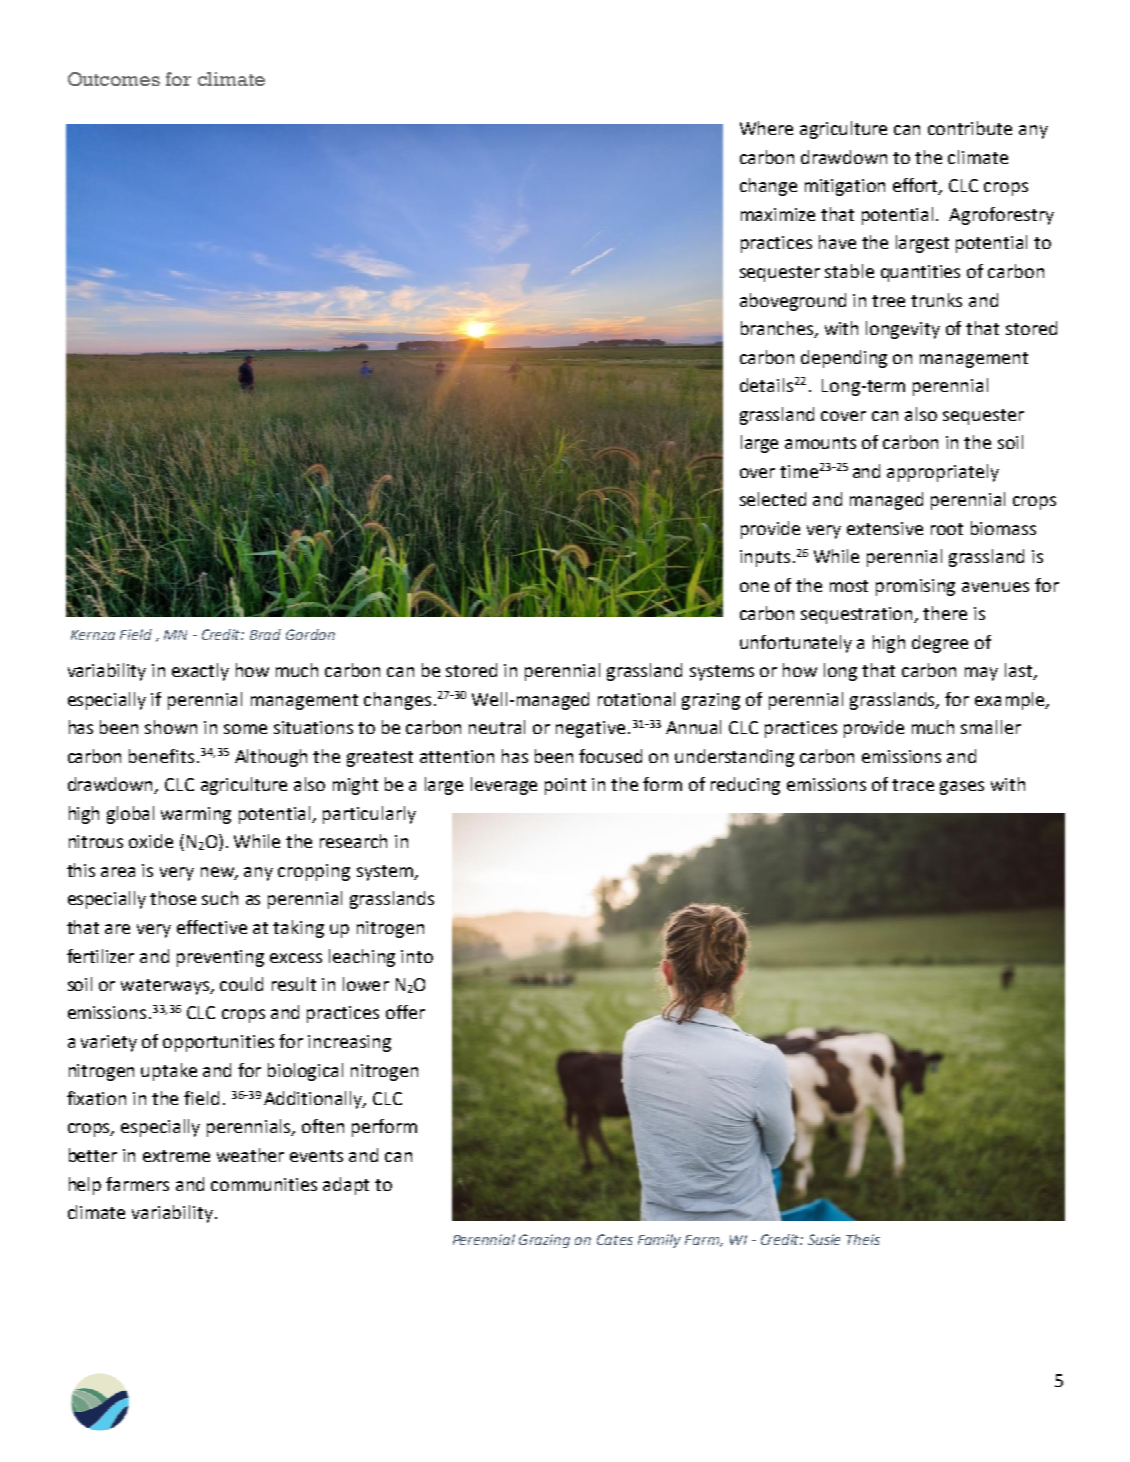 Image resolution: width=1130 pixels, height=1462 pixels. Describe the element at coordinates (200, 672) in the screenshot. I see `exactly` at that location.
